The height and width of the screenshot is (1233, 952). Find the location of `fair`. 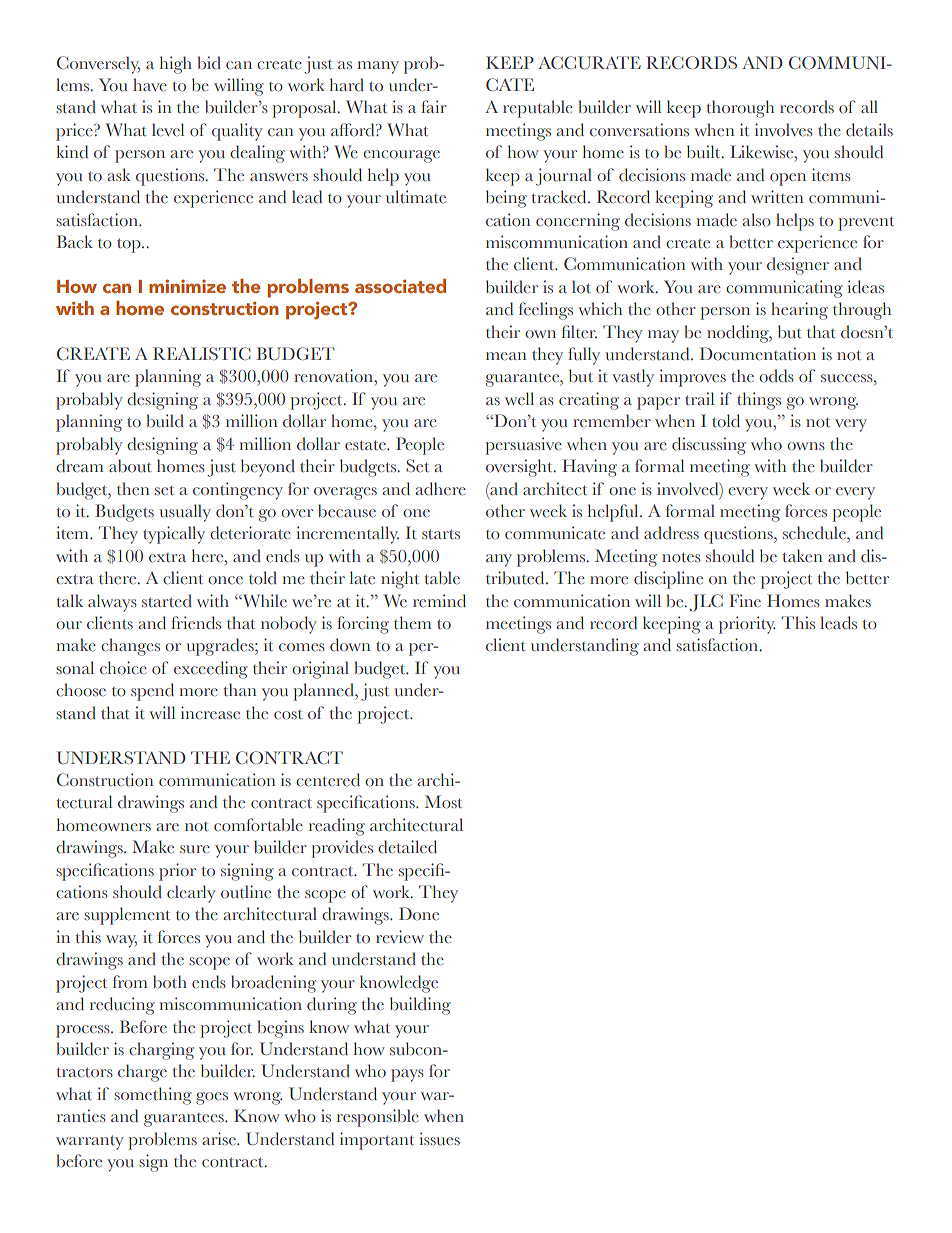

fair is located at coordinates (434, 106).
